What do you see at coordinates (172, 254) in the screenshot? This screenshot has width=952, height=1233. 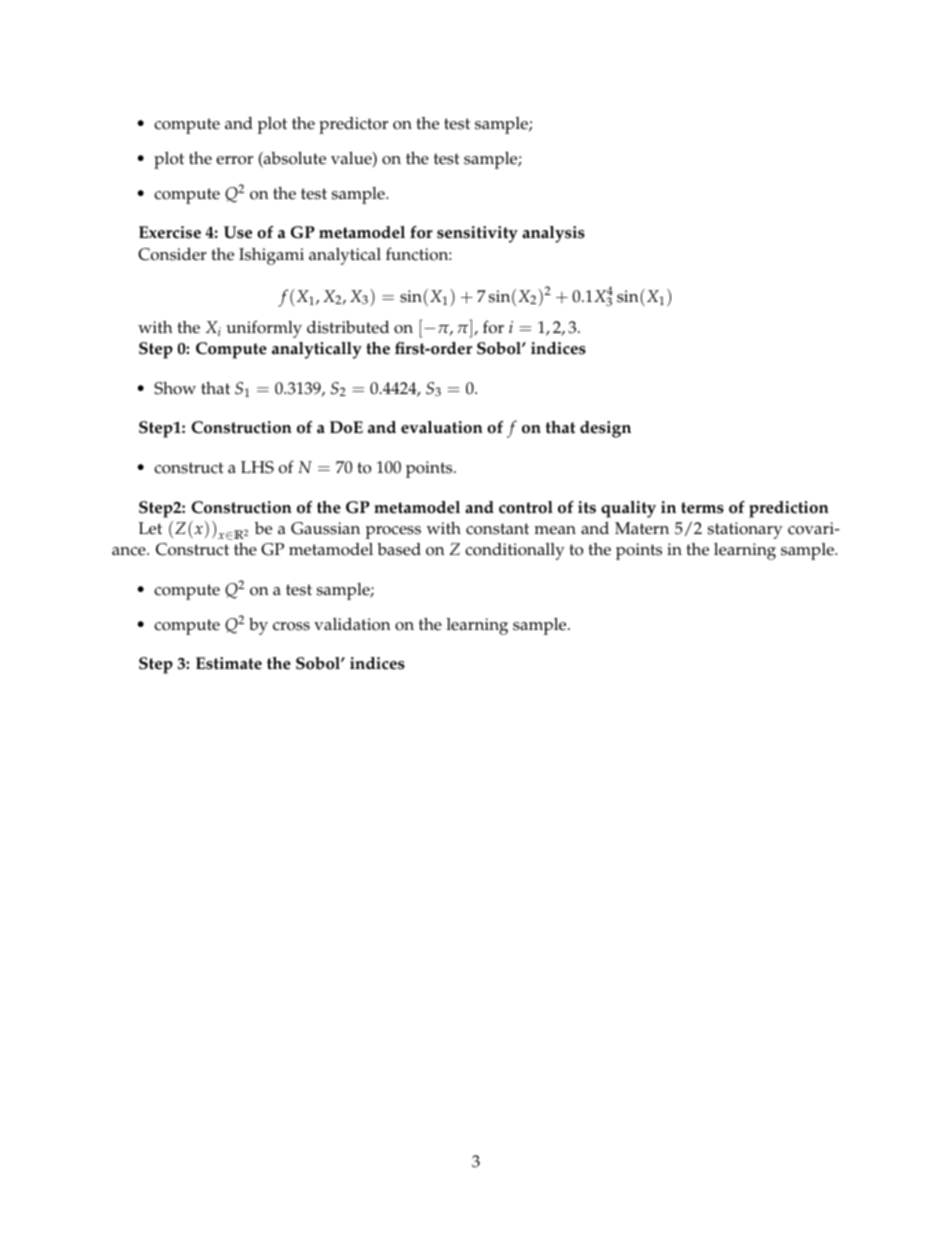 I see `Consider` at bounding box center [172, 254].
